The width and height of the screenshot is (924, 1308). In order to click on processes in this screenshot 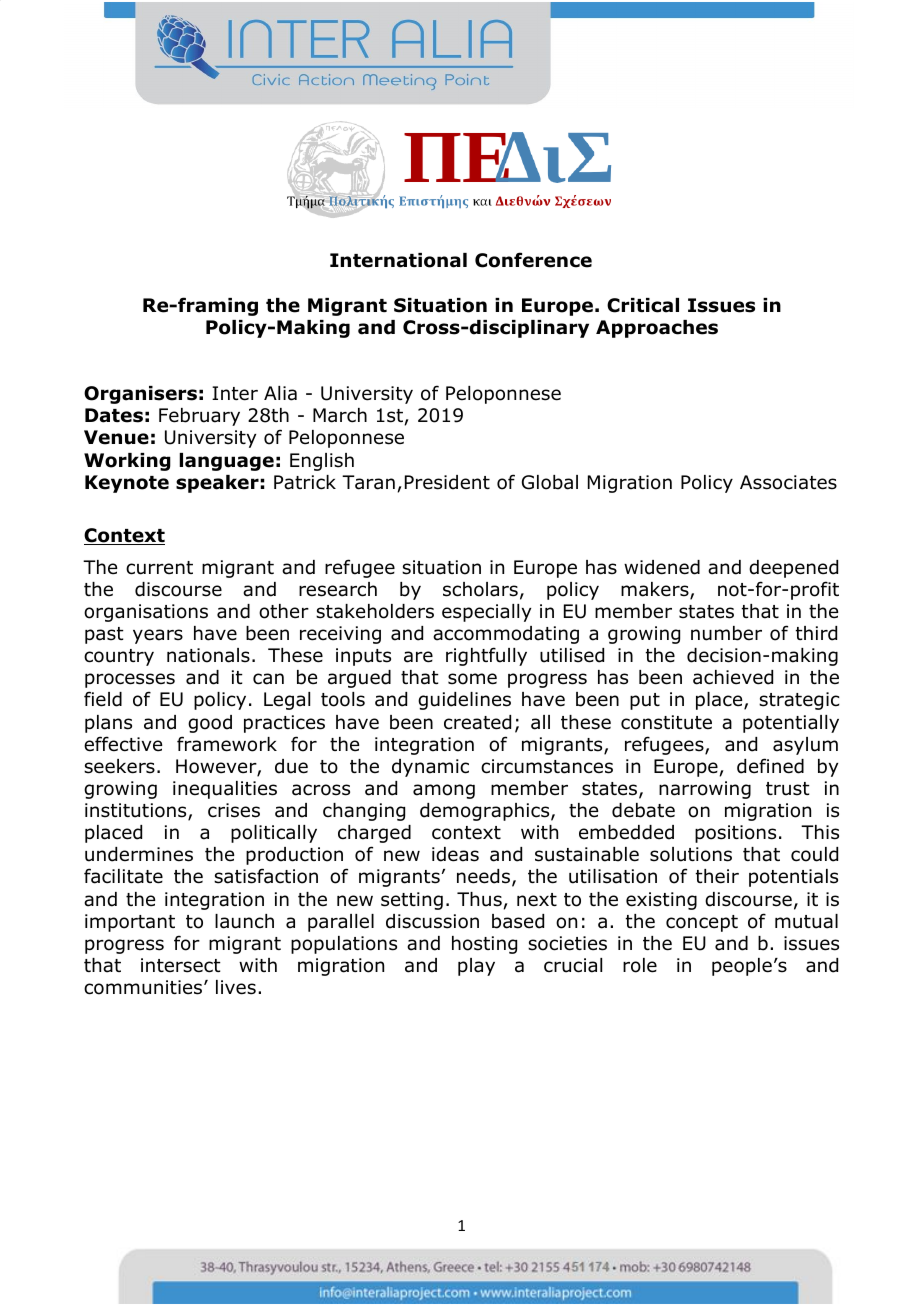, I will do `click(130, 680)`.
